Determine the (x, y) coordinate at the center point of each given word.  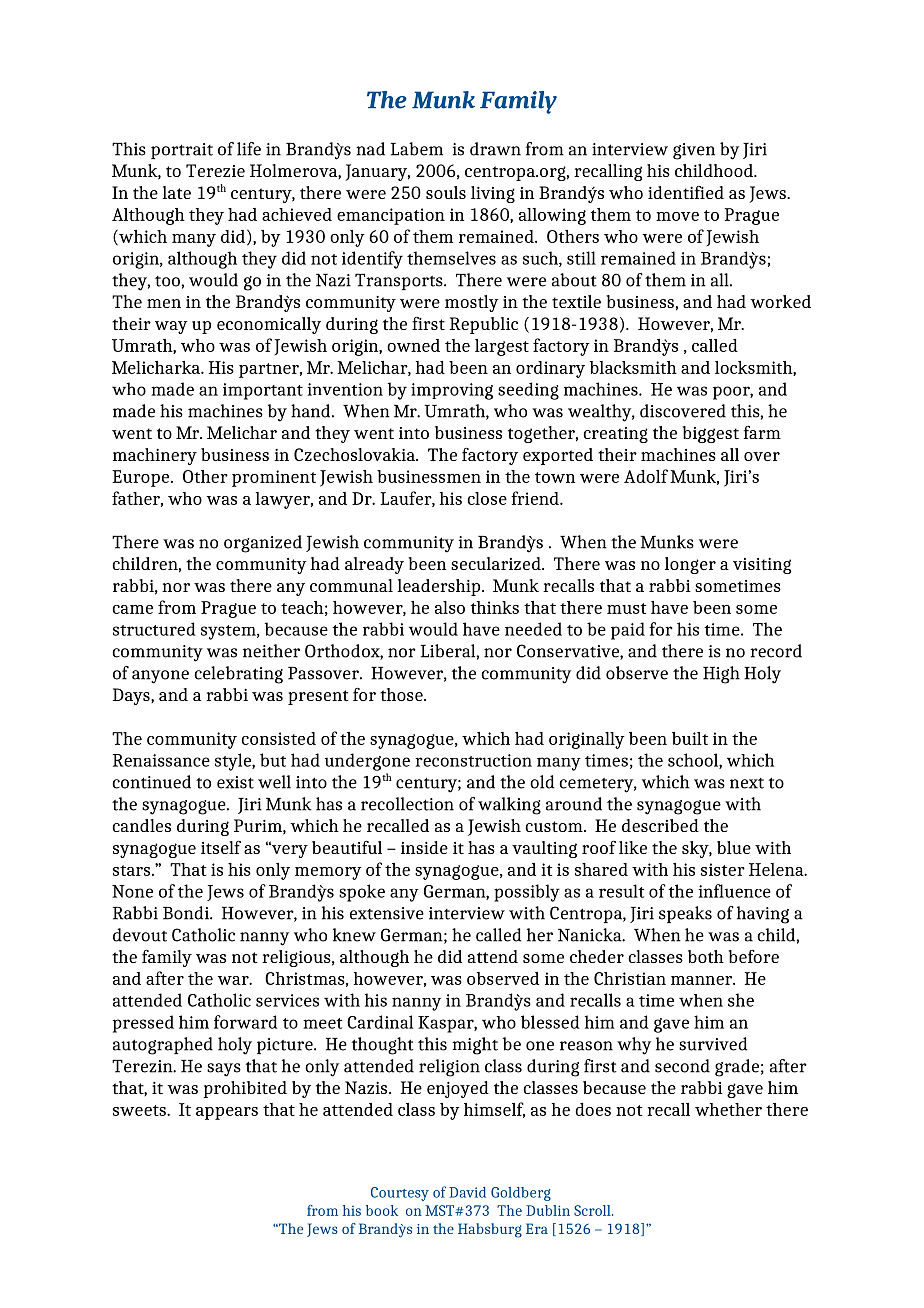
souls (446, 192)
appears (227, 1113)
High (721, 675)
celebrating (238, 675)
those (402, 694)
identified (686, 192)
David (467, 1192)
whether (728, 1109)
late (176, 192)
